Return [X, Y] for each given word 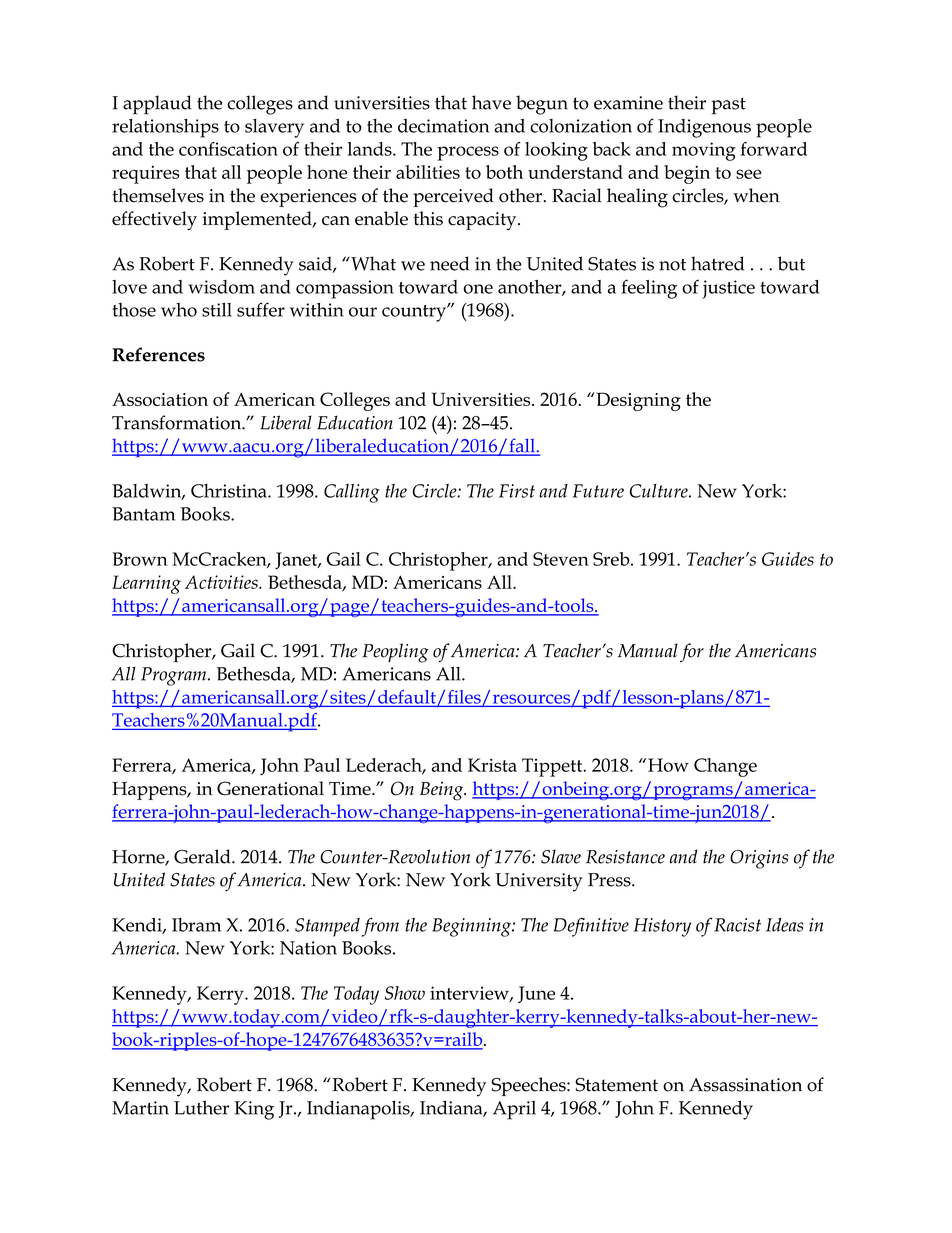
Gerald [203, 856]
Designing [637, 401]
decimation [443, 126]
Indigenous [704, 128]
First [517, 491]
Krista [492, 765]
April [514, 1110]
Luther [201, 1107]
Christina [230, 491]
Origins [759, 859]
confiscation [228, 149]
